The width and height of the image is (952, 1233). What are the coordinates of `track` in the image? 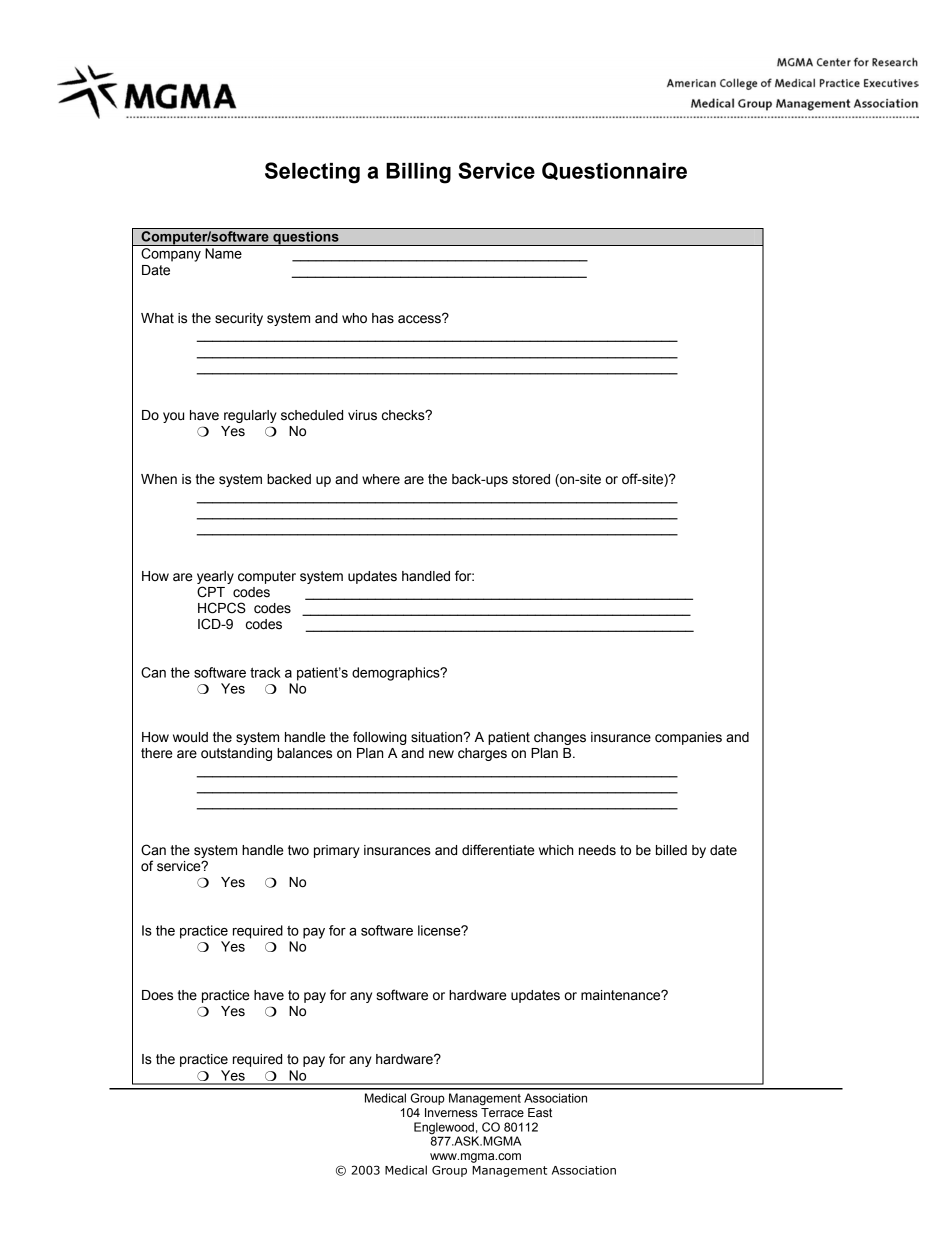 It's located at (265, 672).
